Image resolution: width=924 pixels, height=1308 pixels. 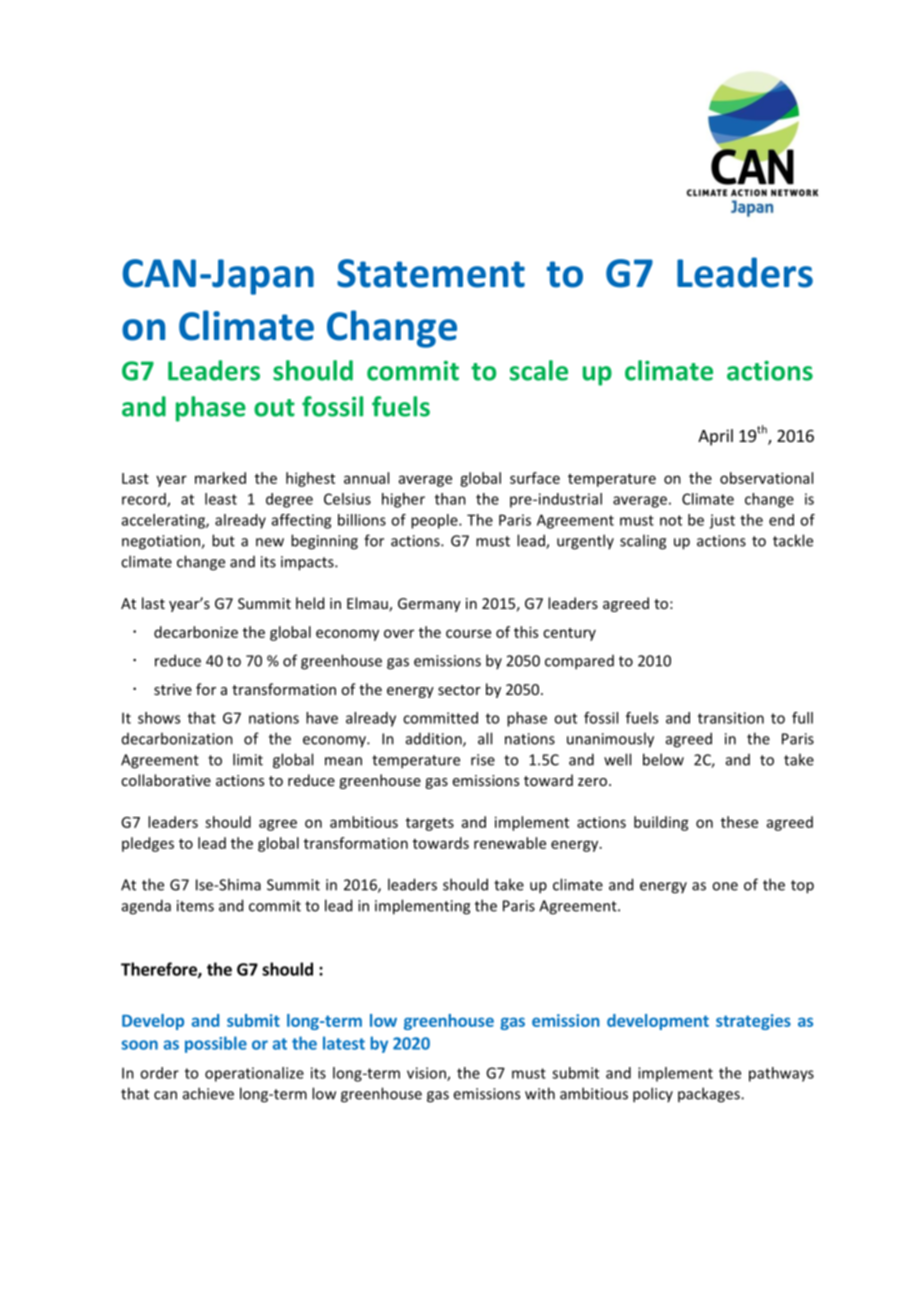 What do you see at coordinates (173, 689) in the image?
I see `strive` at bounding box center [173, 689].
